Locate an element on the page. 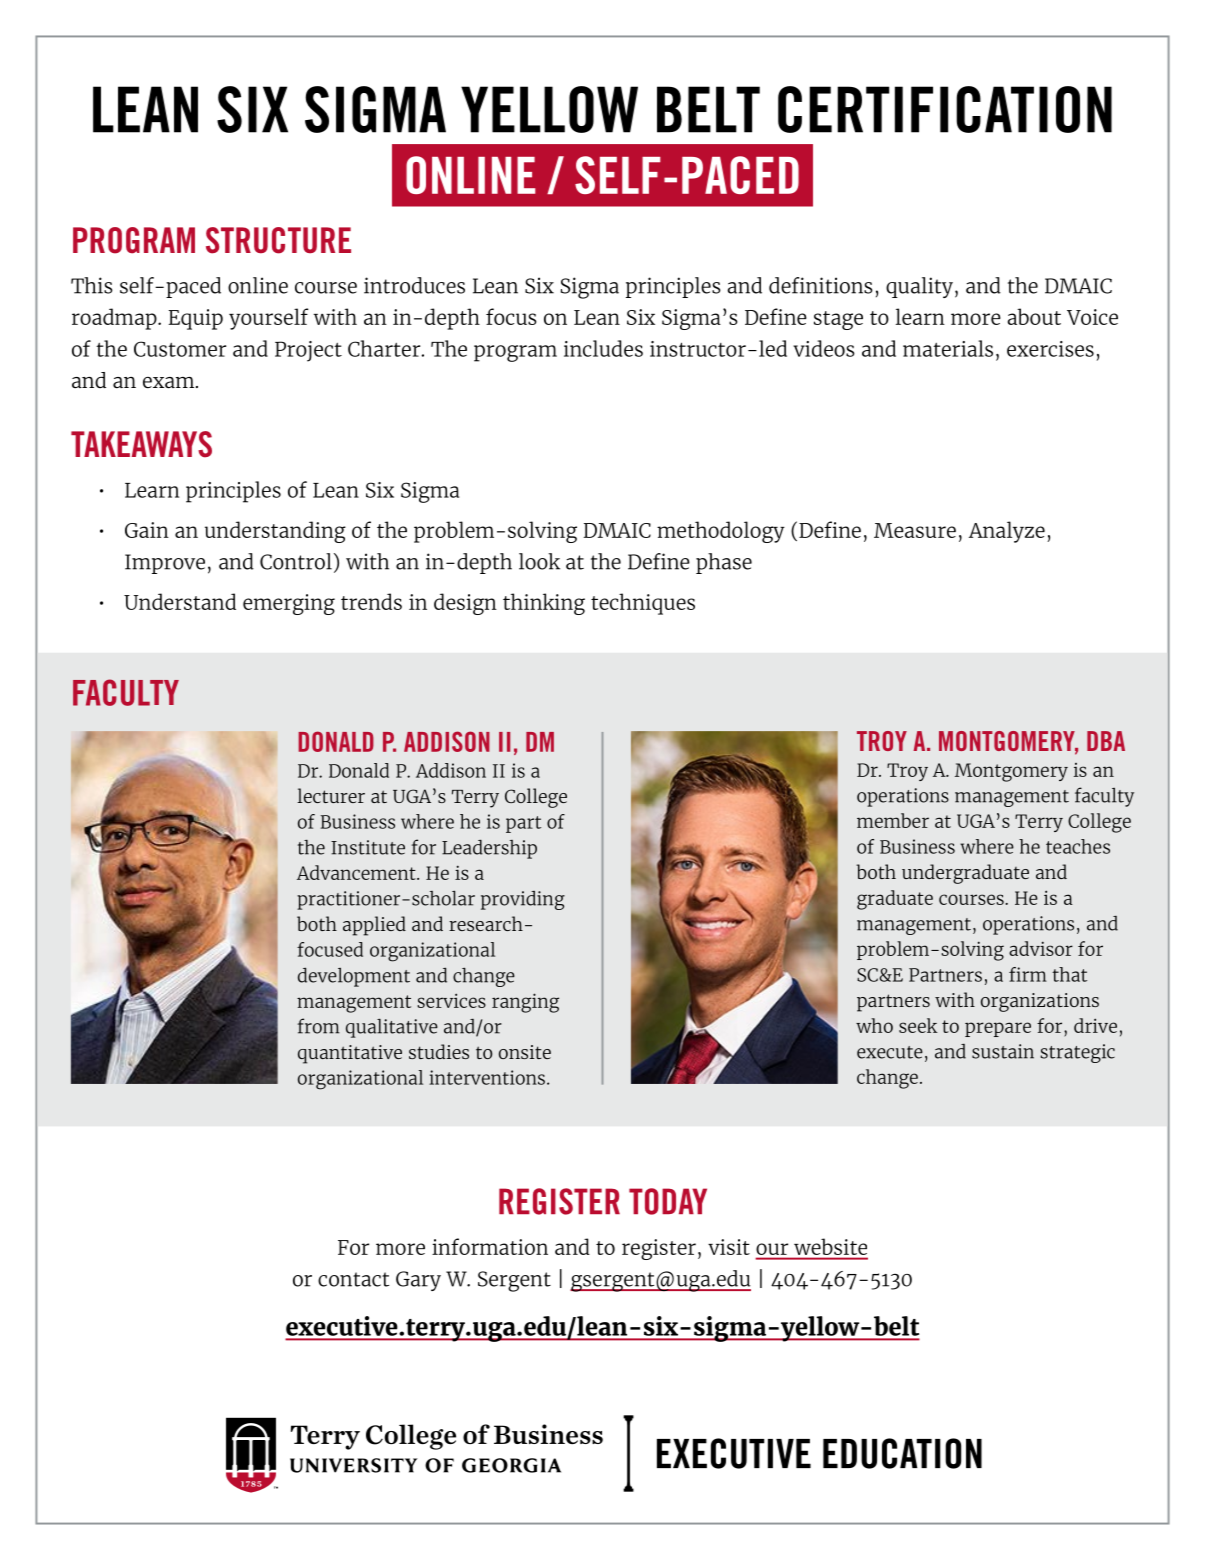 The height and width of the document is (1560, 1205). STRUCTURE is located at coordinates (278, 240).
